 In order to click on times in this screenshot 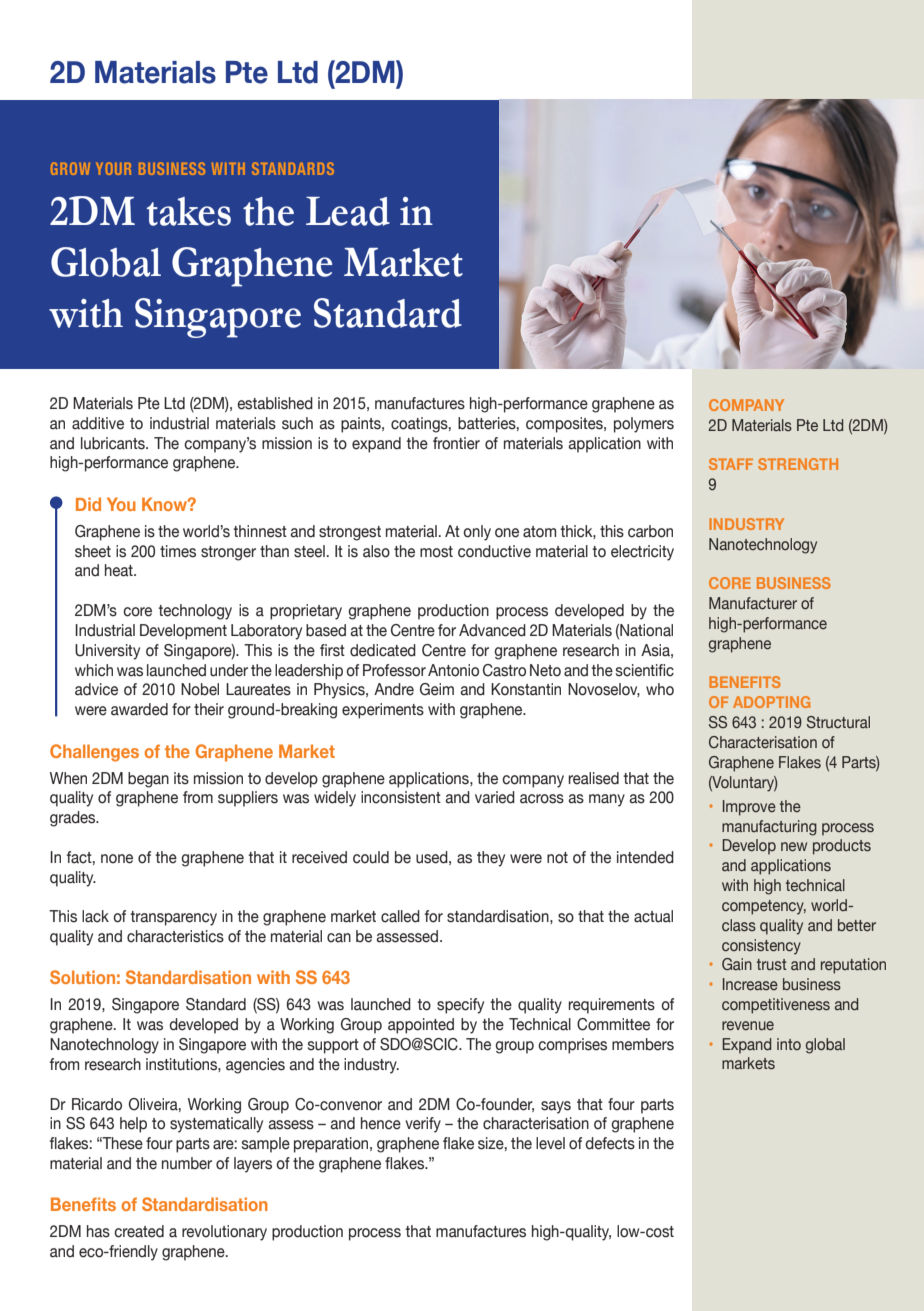, I will do `click(178, 551)`.
